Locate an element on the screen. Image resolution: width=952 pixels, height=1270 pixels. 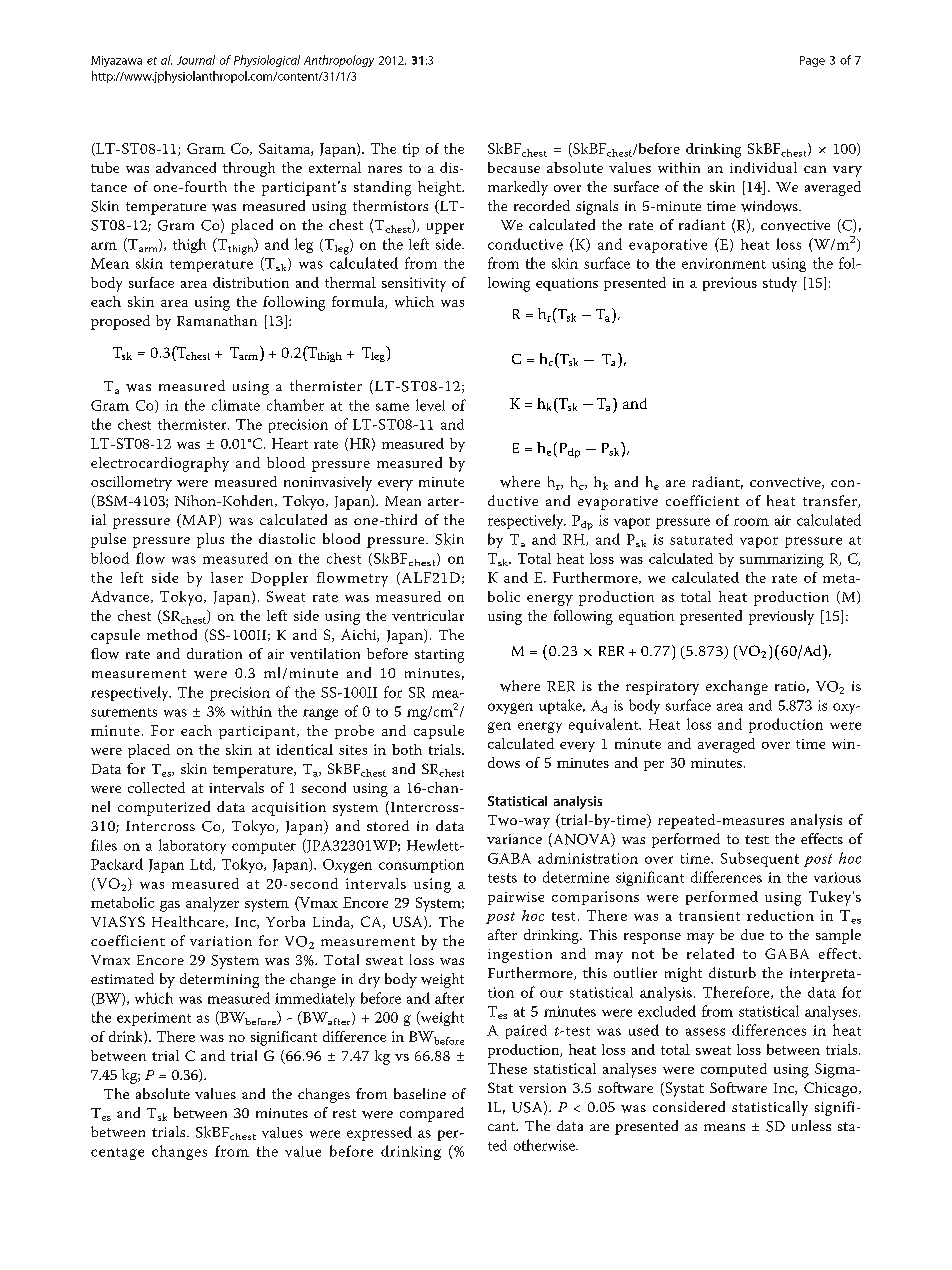
starting is located at coordinates (439, 656).
